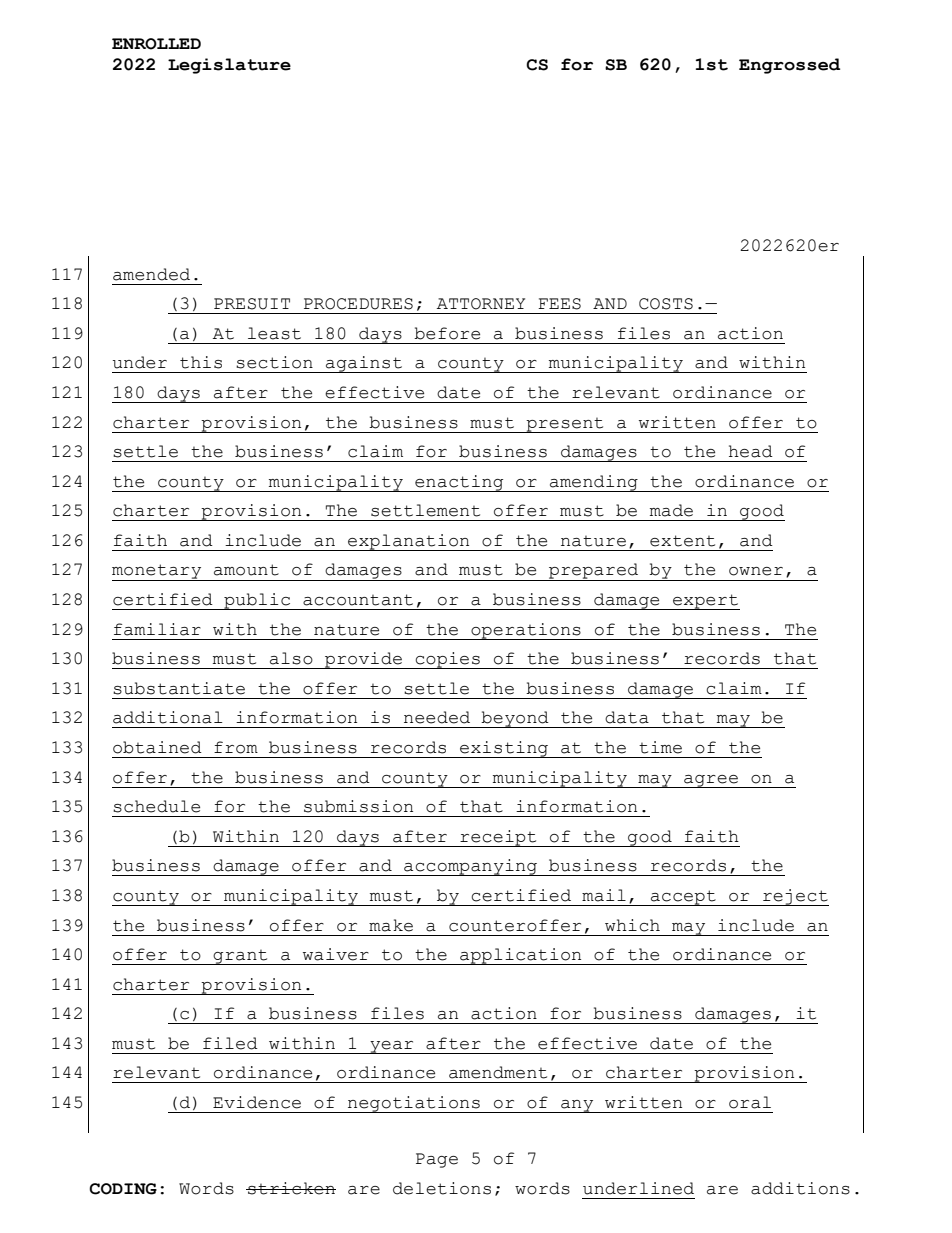  What do you see at coordinates (229, 66) in the screenshot?
I see `Legislature` at bounding box center [229, 66].
